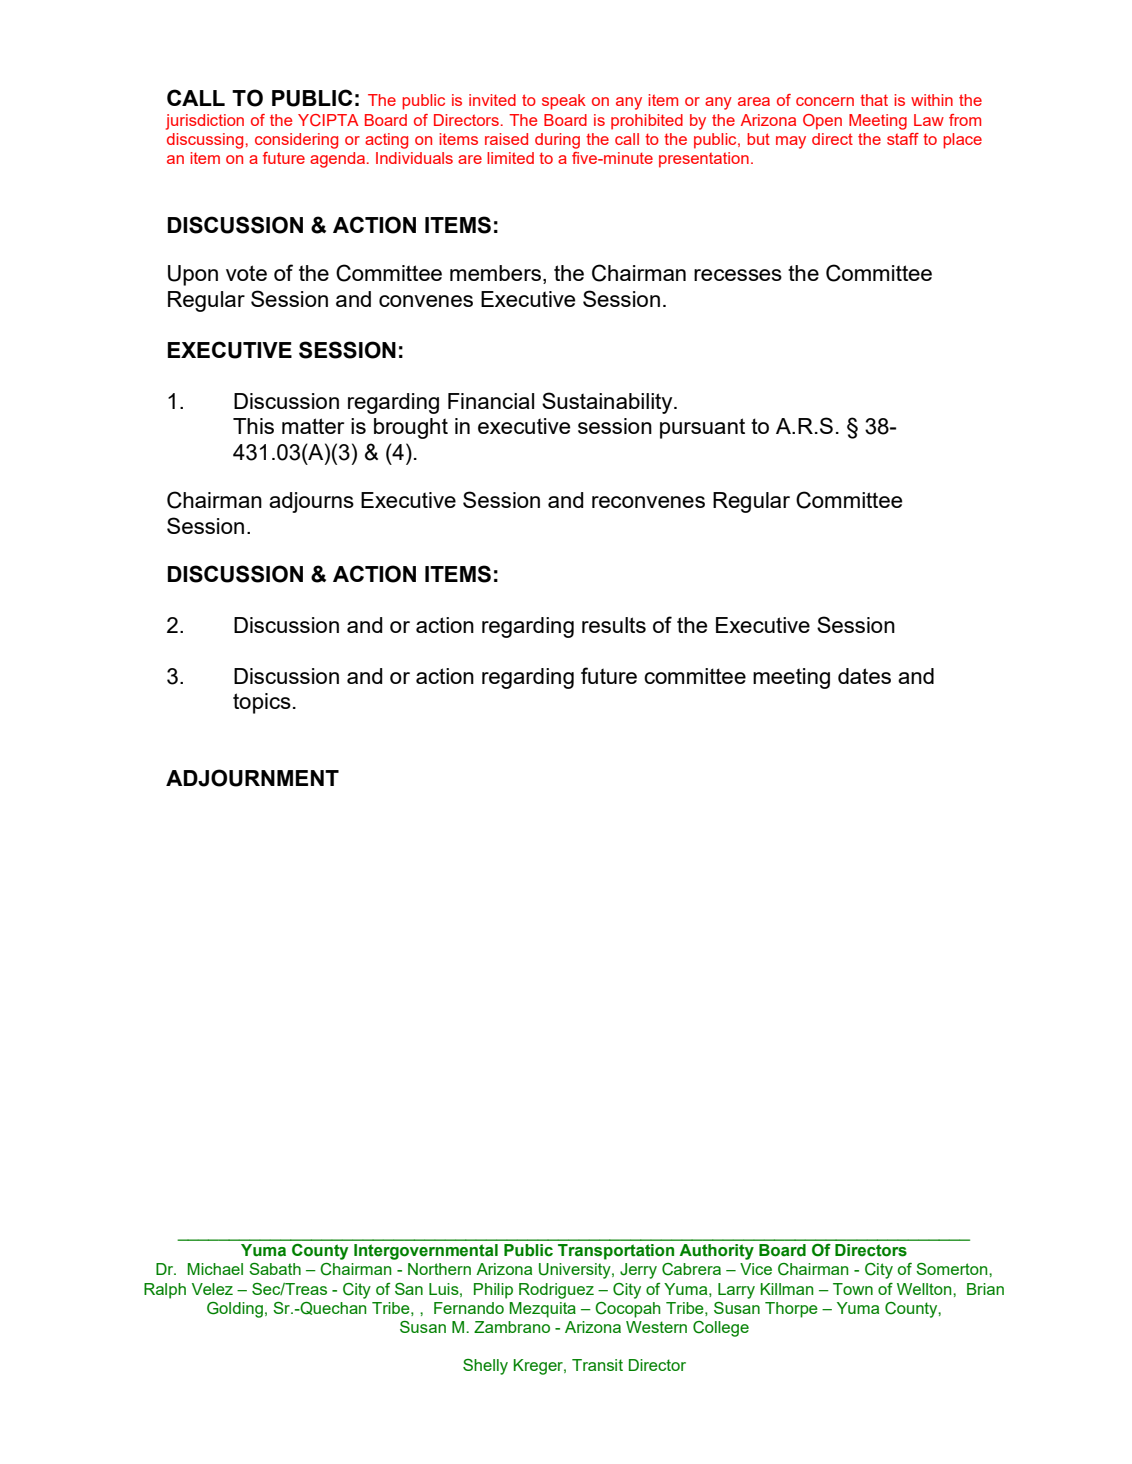  What do you see at coordinates (608, 403) in the document?
I see `Sustainability` at bounding box center [608, 403].
